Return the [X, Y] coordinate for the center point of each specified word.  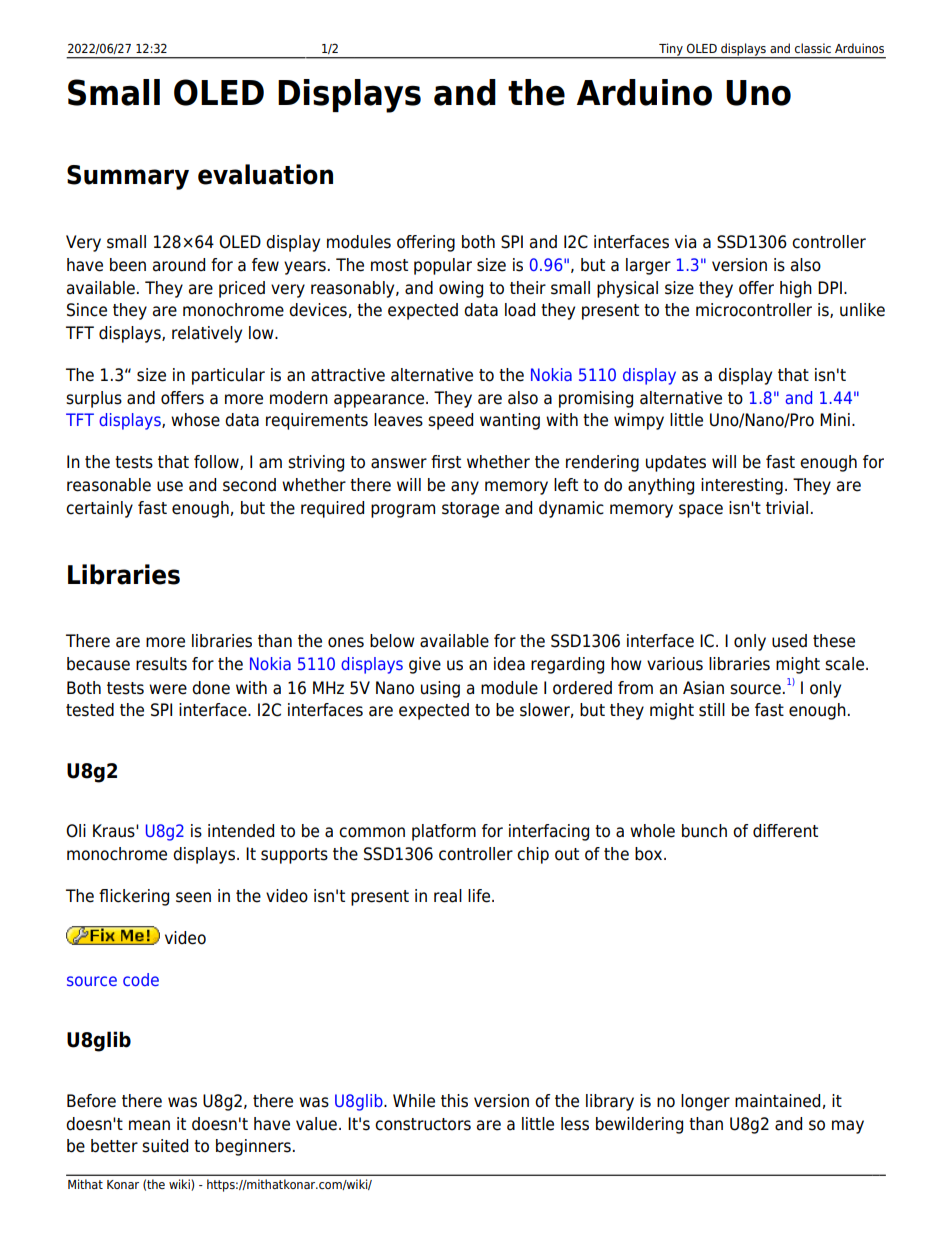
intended [241, 831]
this [454, 1101]
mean [149, 1125]
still [712, 710]
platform [444, 832]
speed [450, 421]
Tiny [671, 50]
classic [813, 48]
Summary [128, 177]
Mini [835, 419]
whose [195, 420]
